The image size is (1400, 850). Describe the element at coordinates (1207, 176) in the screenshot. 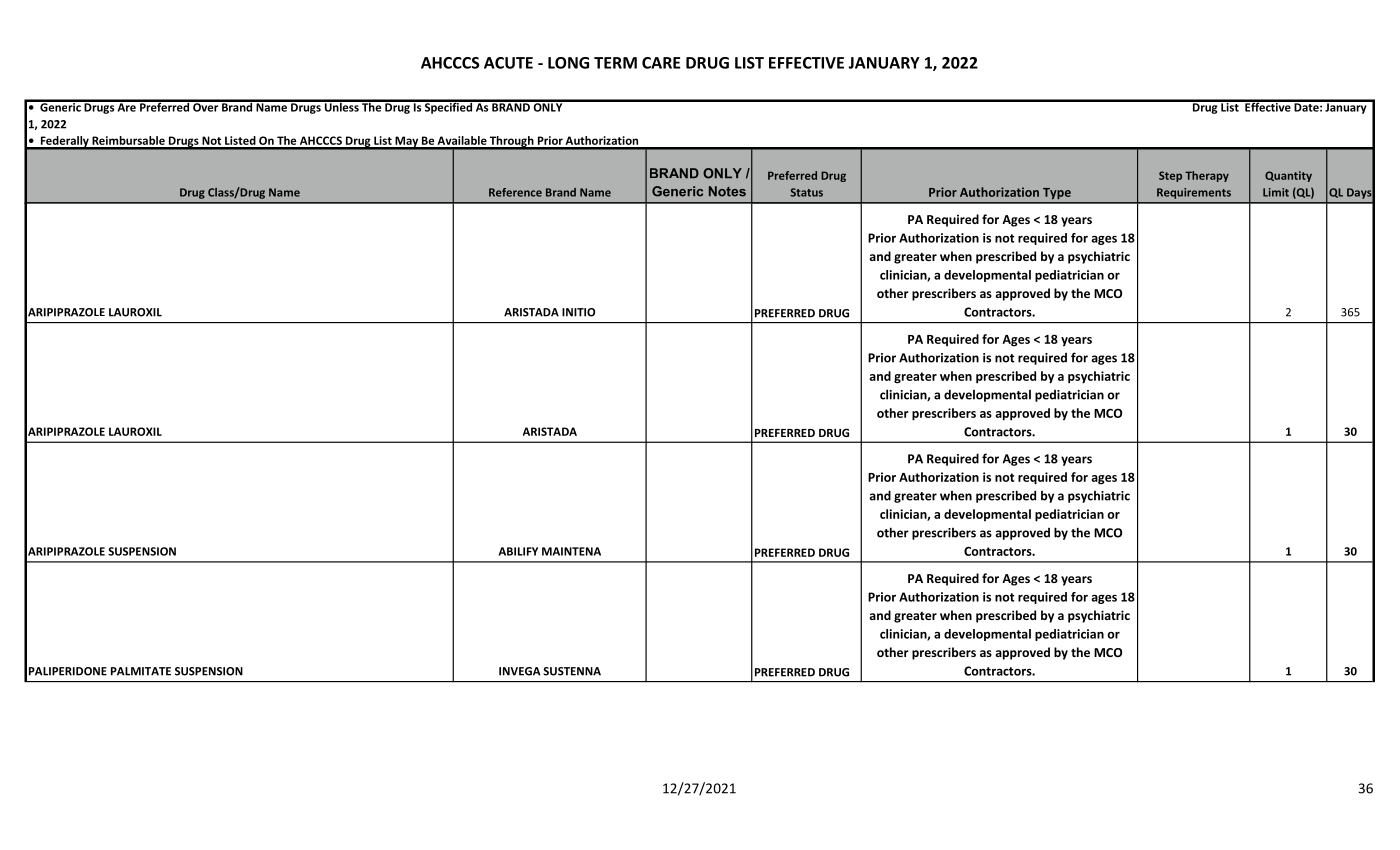

I see `Therapy` at that location.
